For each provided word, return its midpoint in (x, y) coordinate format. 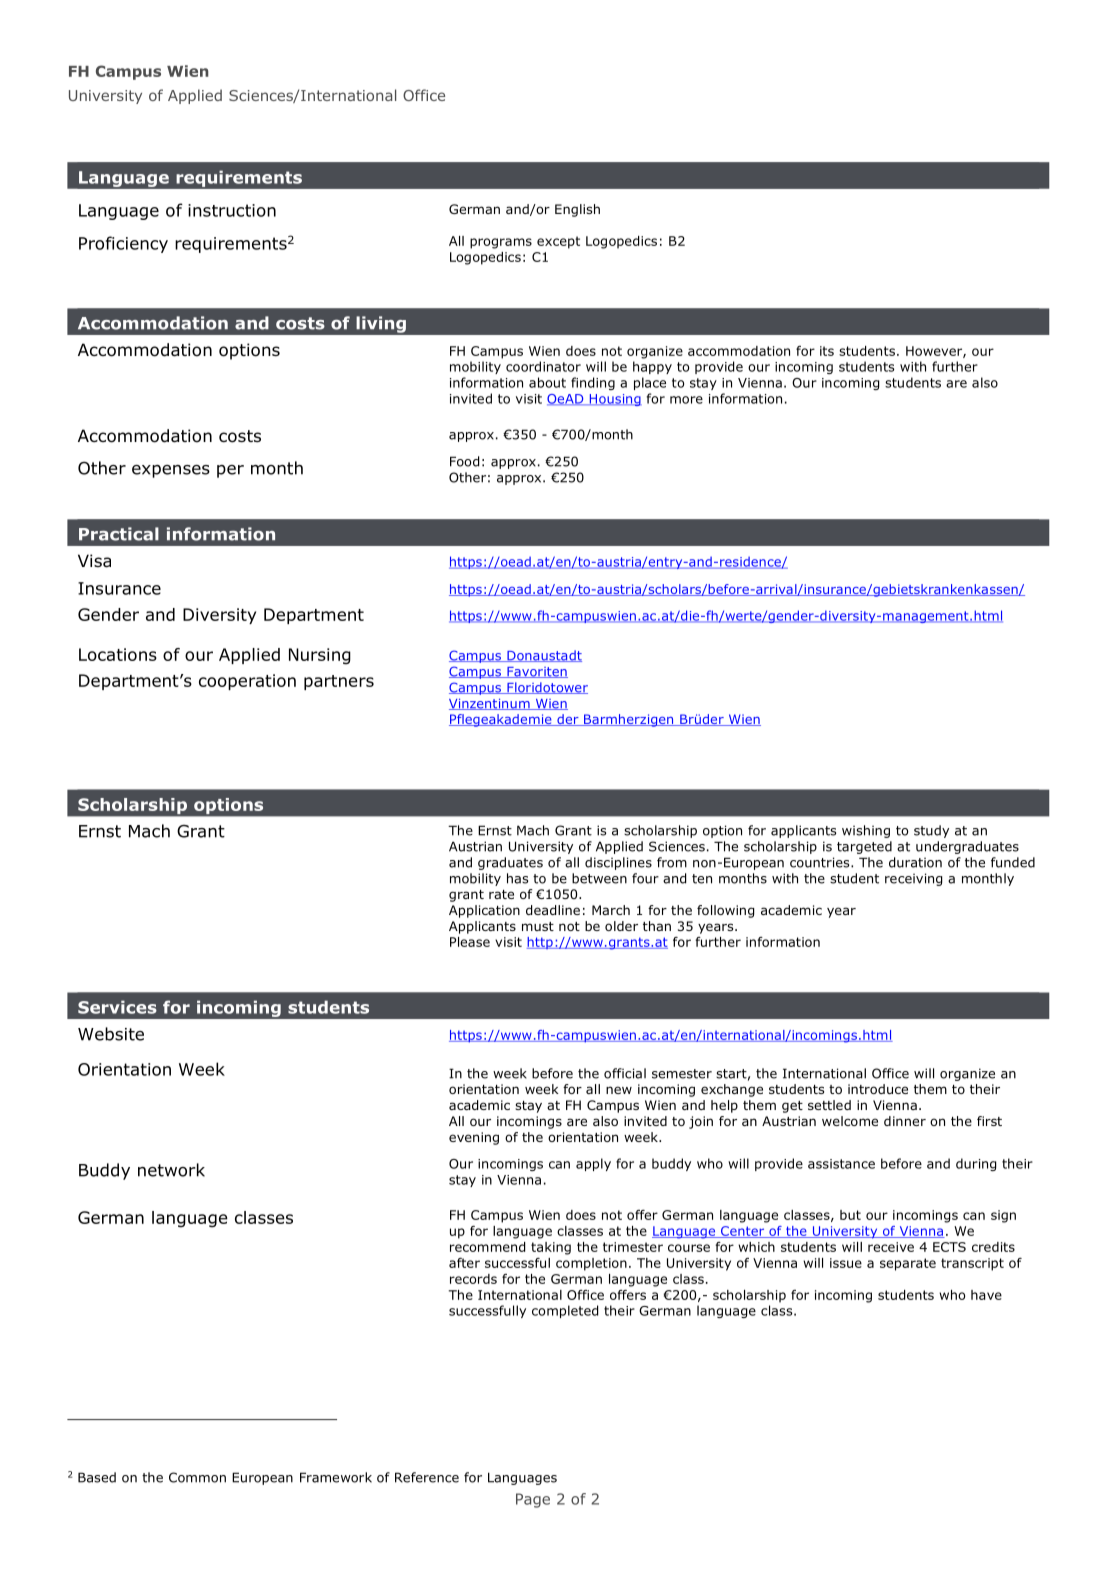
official (625, 1073)
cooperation (247, 682)
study (931, 831)
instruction (232, 210)
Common (197, 1477)
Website (111, 1034)
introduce (878, 1089)
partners (339, 682)
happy (652, 367)
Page (533, 1500)
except (558, 242)
